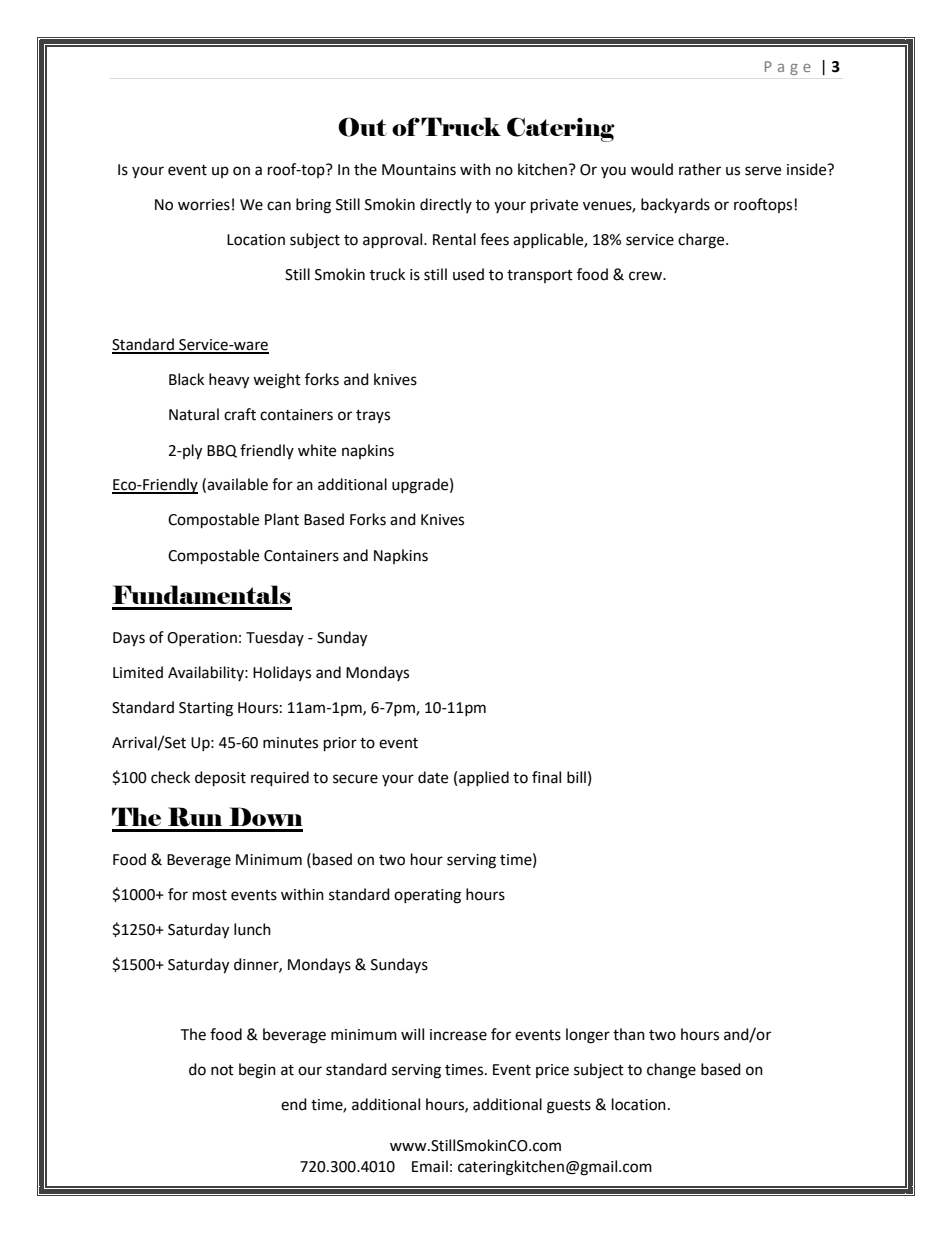 The height and width of the page is (1233, 952). Describe the element at coordinates (700, 169) in the page. I see `rather` at that location.
